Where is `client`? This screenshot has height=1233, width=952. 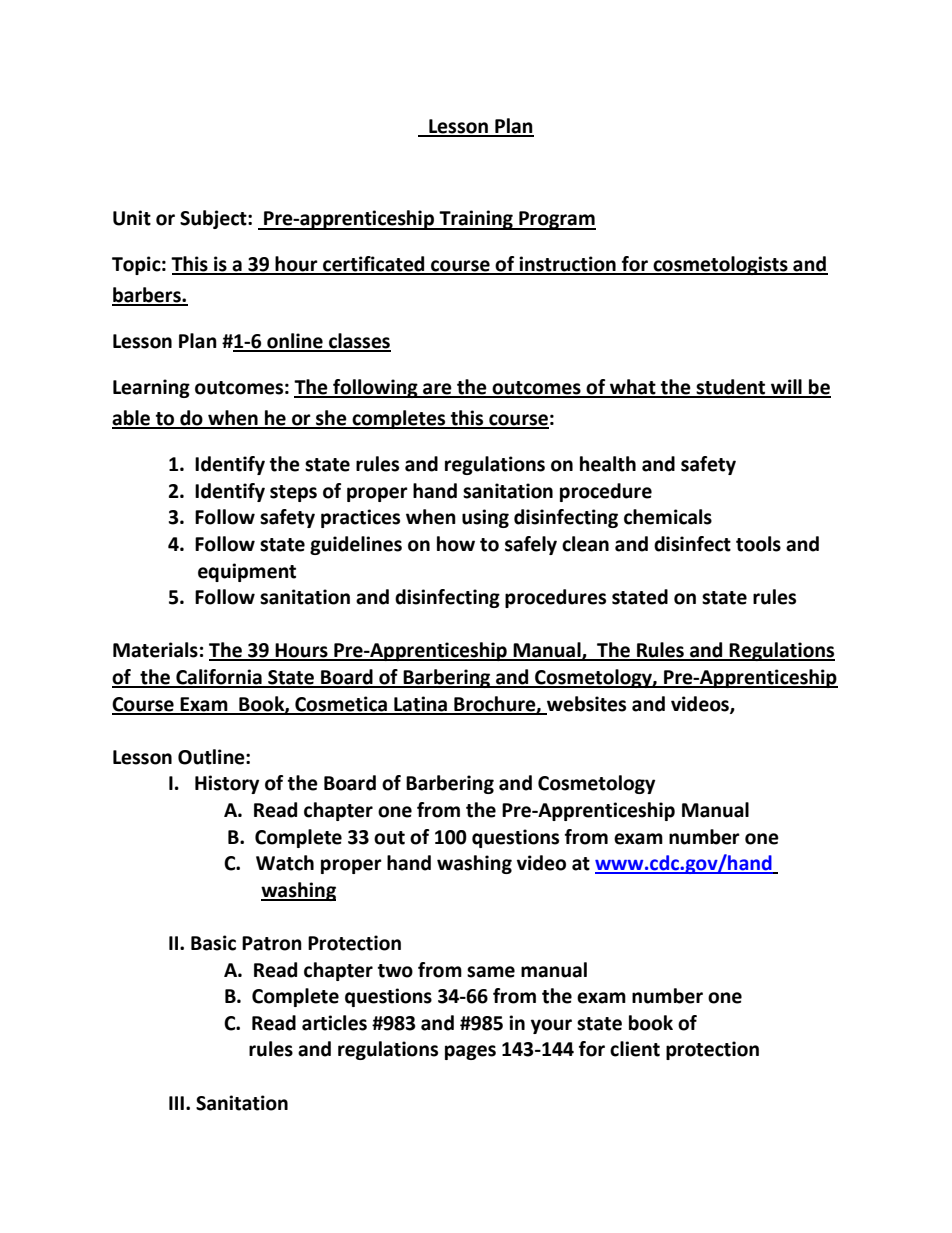
client is located at coordinates (635, 1049).
